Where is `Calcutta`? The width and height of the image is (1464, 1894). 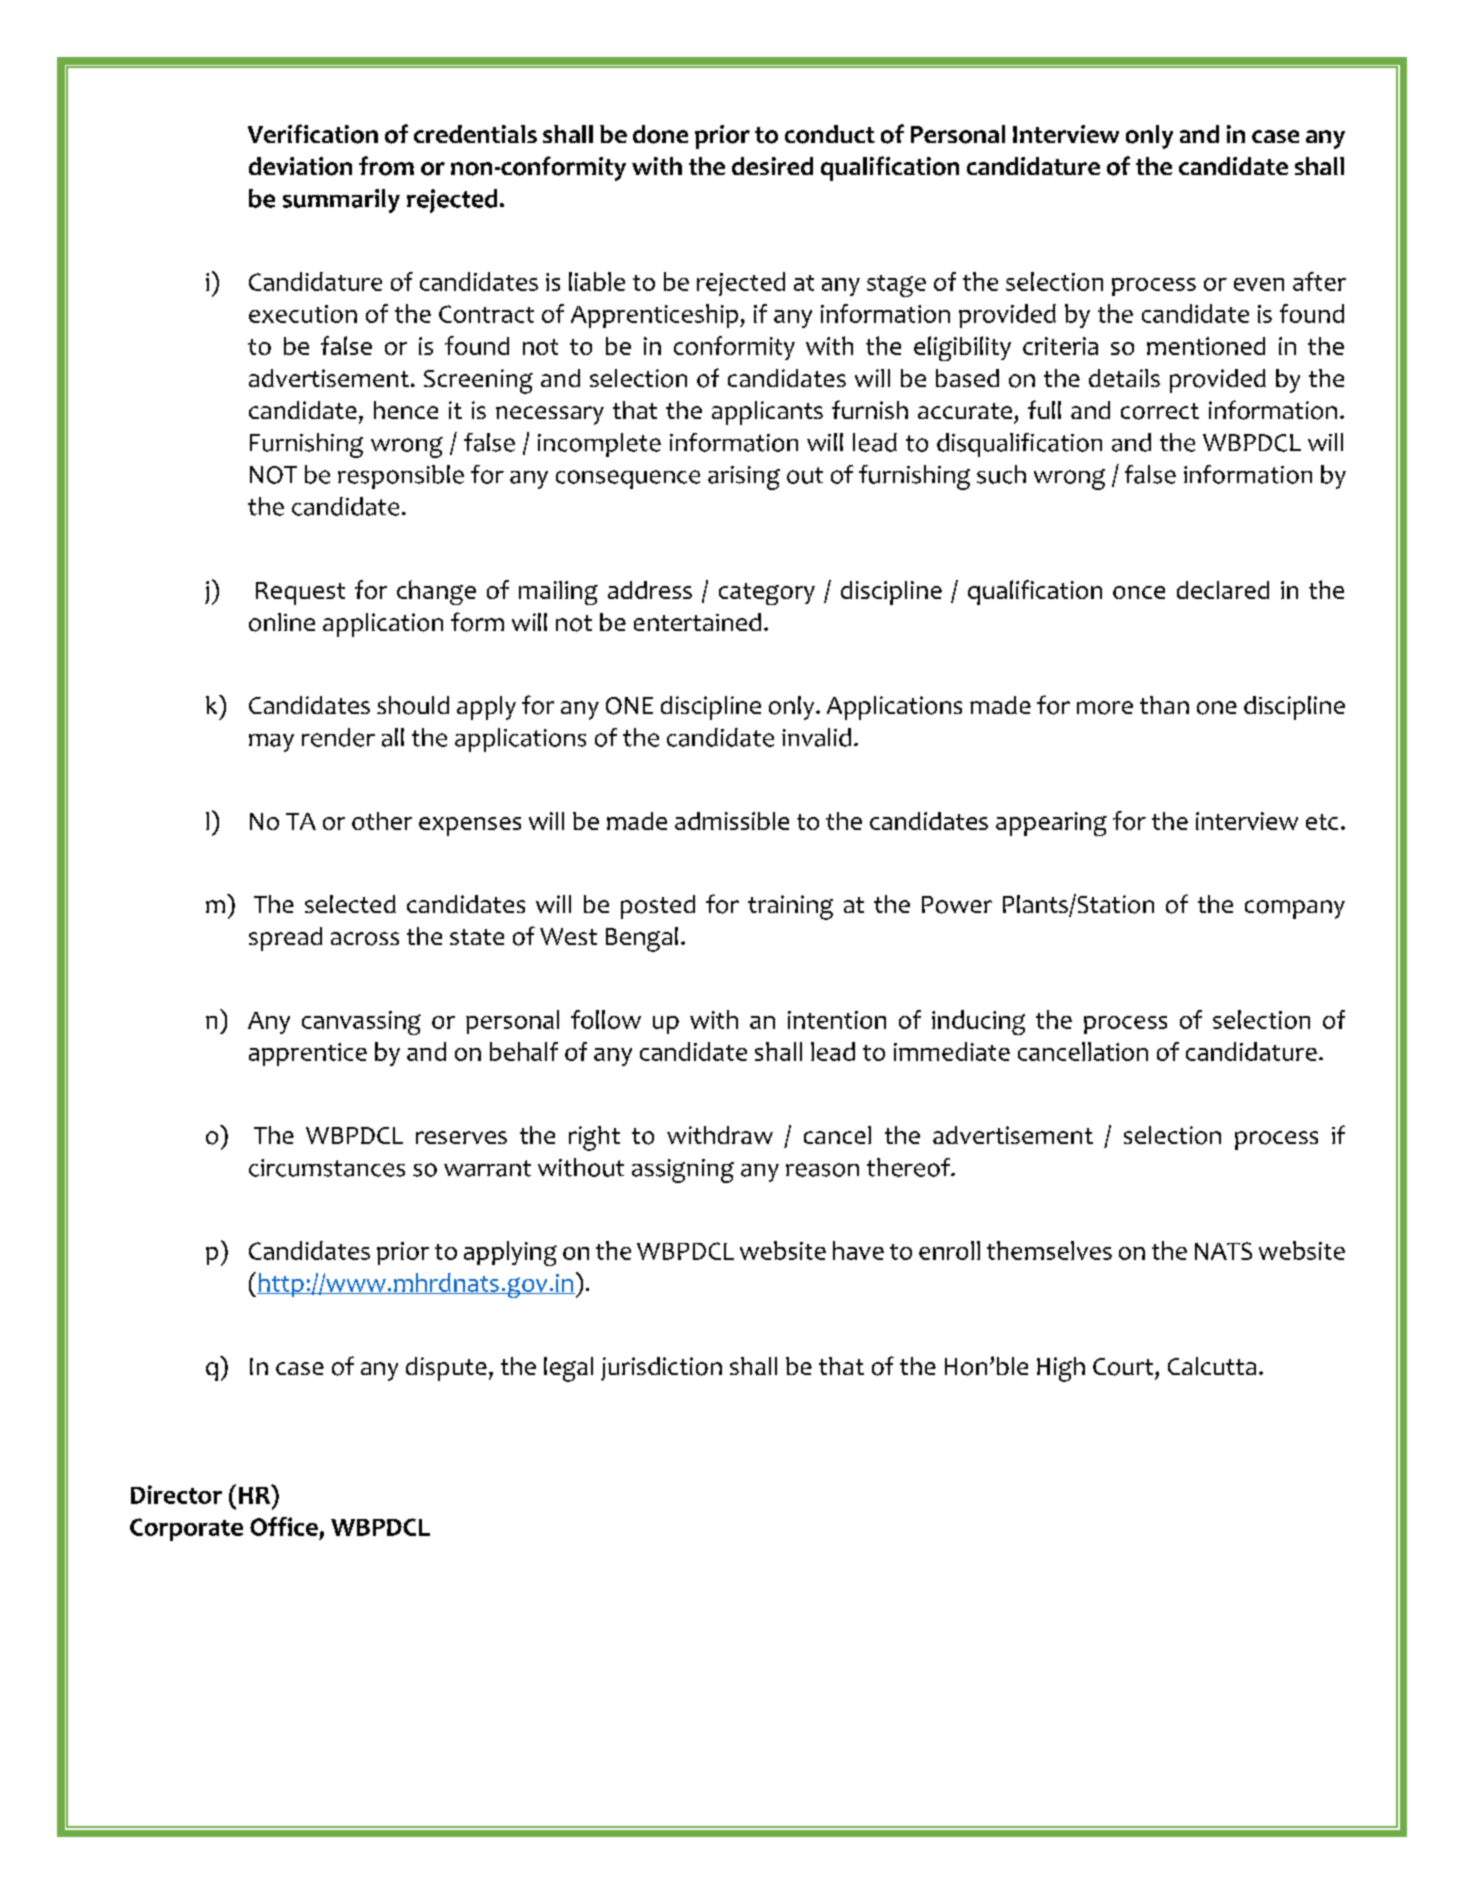 Calcutta is located at coordinates (1212, 1366).
